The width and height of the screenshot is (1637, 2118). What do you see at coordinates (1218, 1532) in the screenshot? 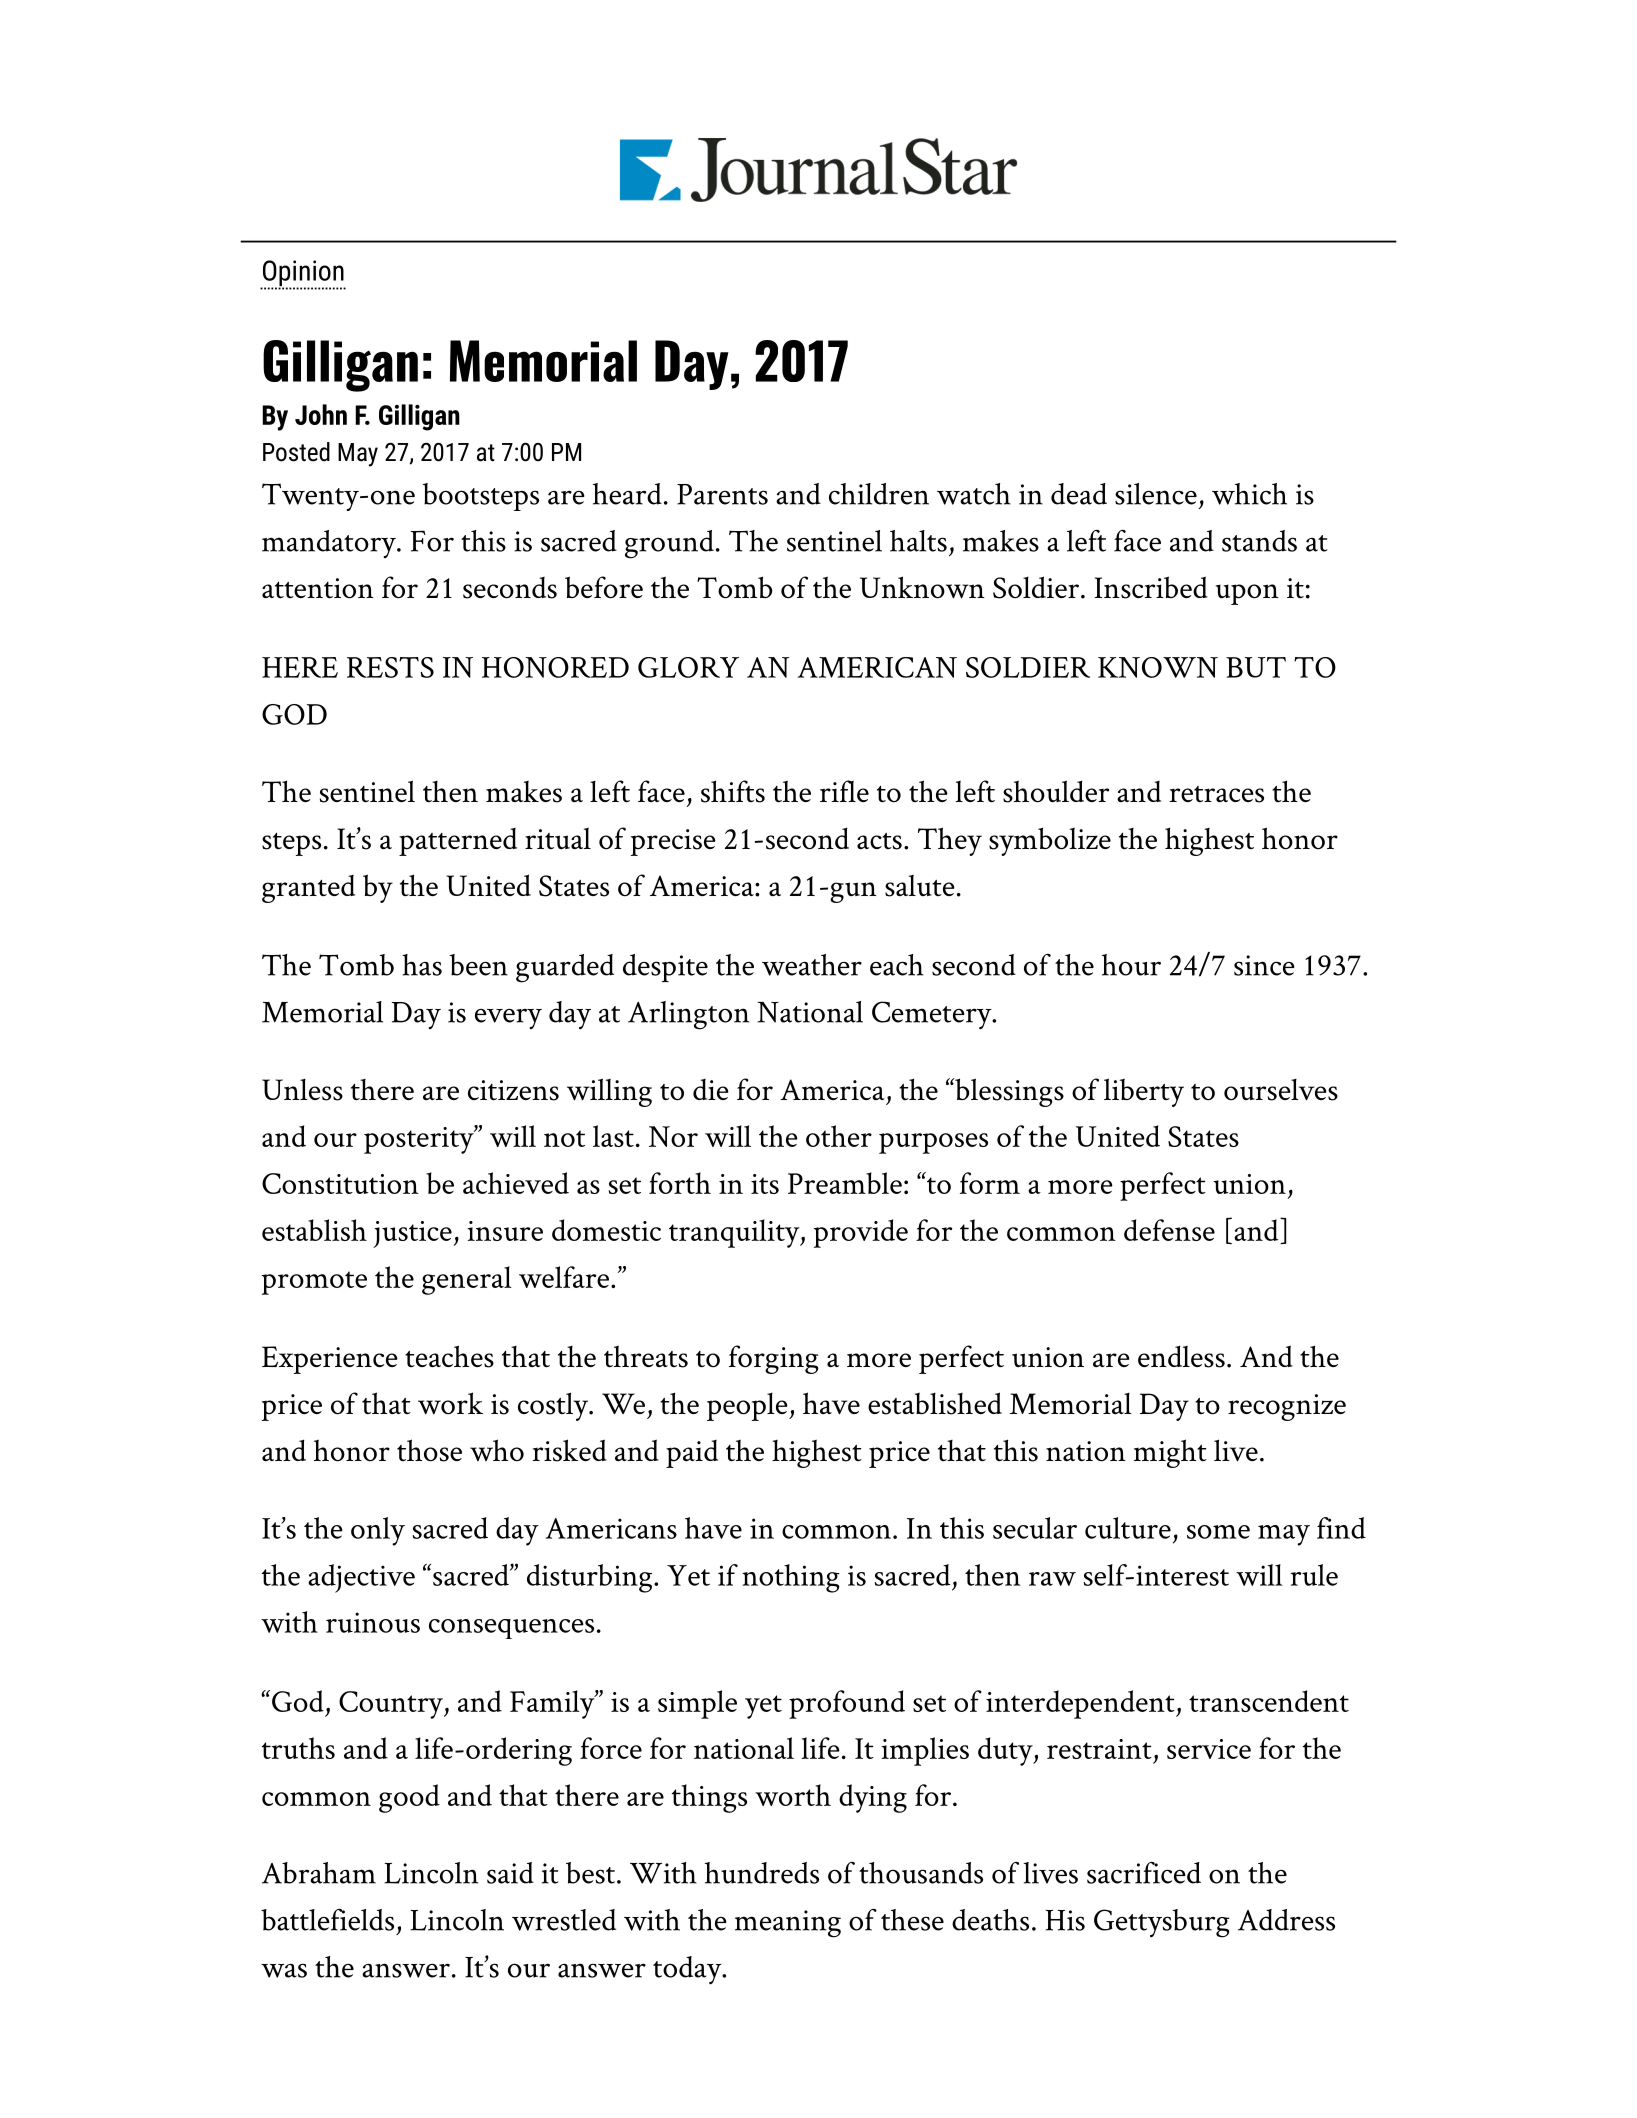
I see `some` at bounding box center [1218, 1532].
